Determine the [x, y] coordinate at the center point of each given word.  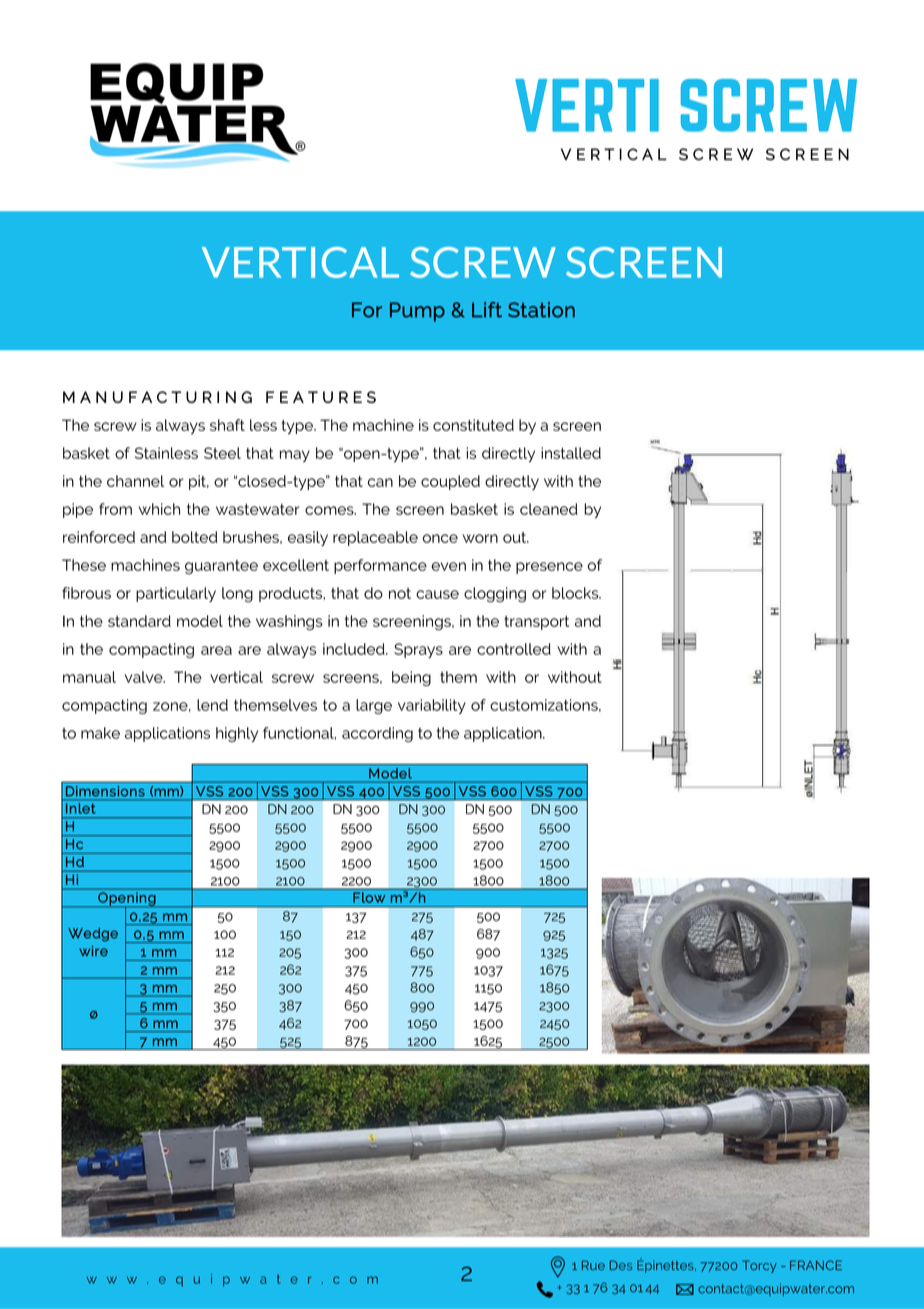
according [377, 734]
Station [541, 310]
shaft [227, 425]
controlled [514, 649]
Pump [417, 312]
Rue [593, 1265]
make [100, 733]
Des [621, 1265]
